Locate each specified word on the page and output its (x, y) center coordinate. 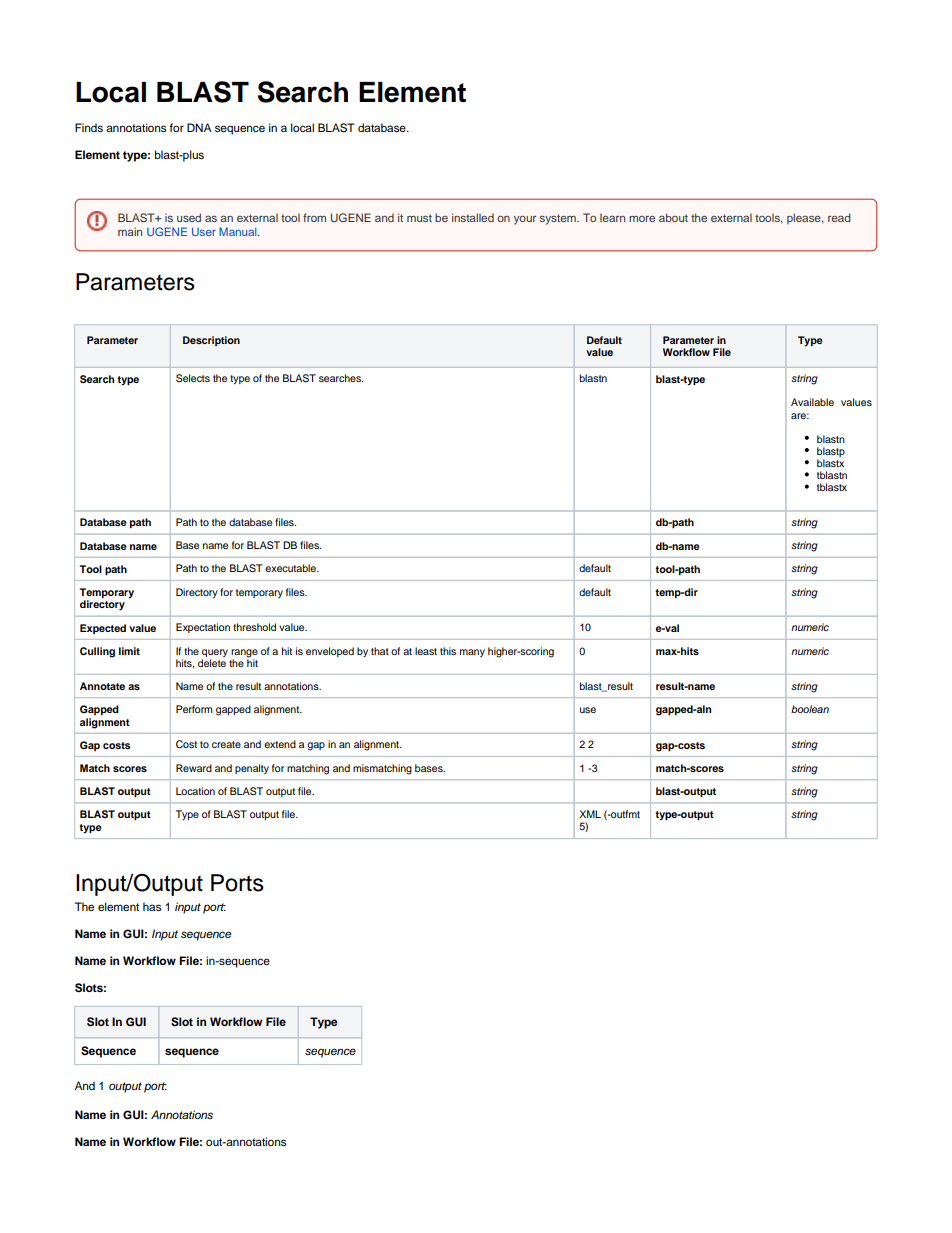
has (152, 906)
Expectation (203, 628)
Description (211, 341)
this (448, 651)
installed (473, 217)
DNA (199, 127)
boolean (810, 709)
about (673, 217)
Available (812, 402)
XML (590, 814)
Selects (193, 378)
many (472, 653)
